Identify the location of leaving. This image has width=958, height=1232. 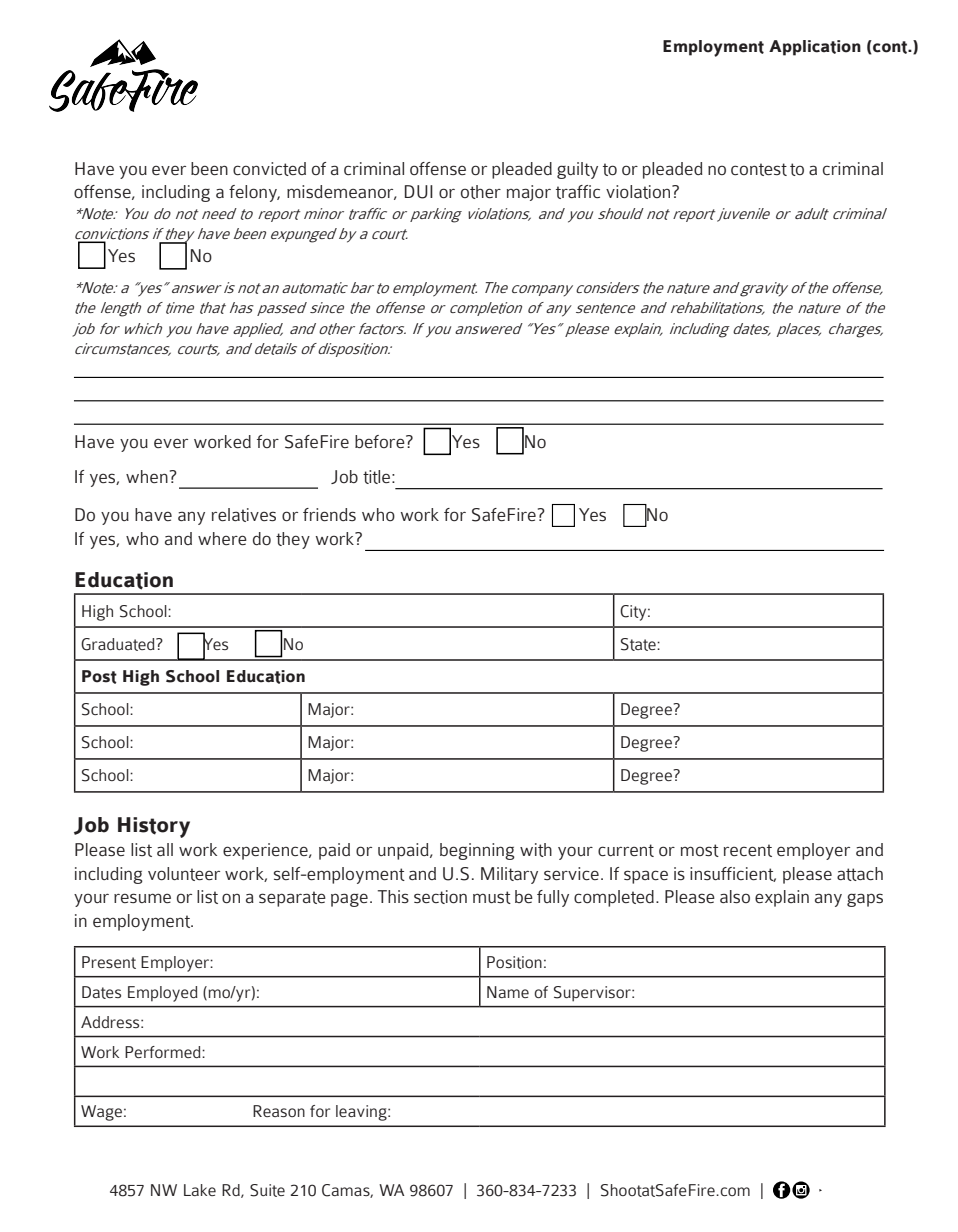
(362, 1113).
